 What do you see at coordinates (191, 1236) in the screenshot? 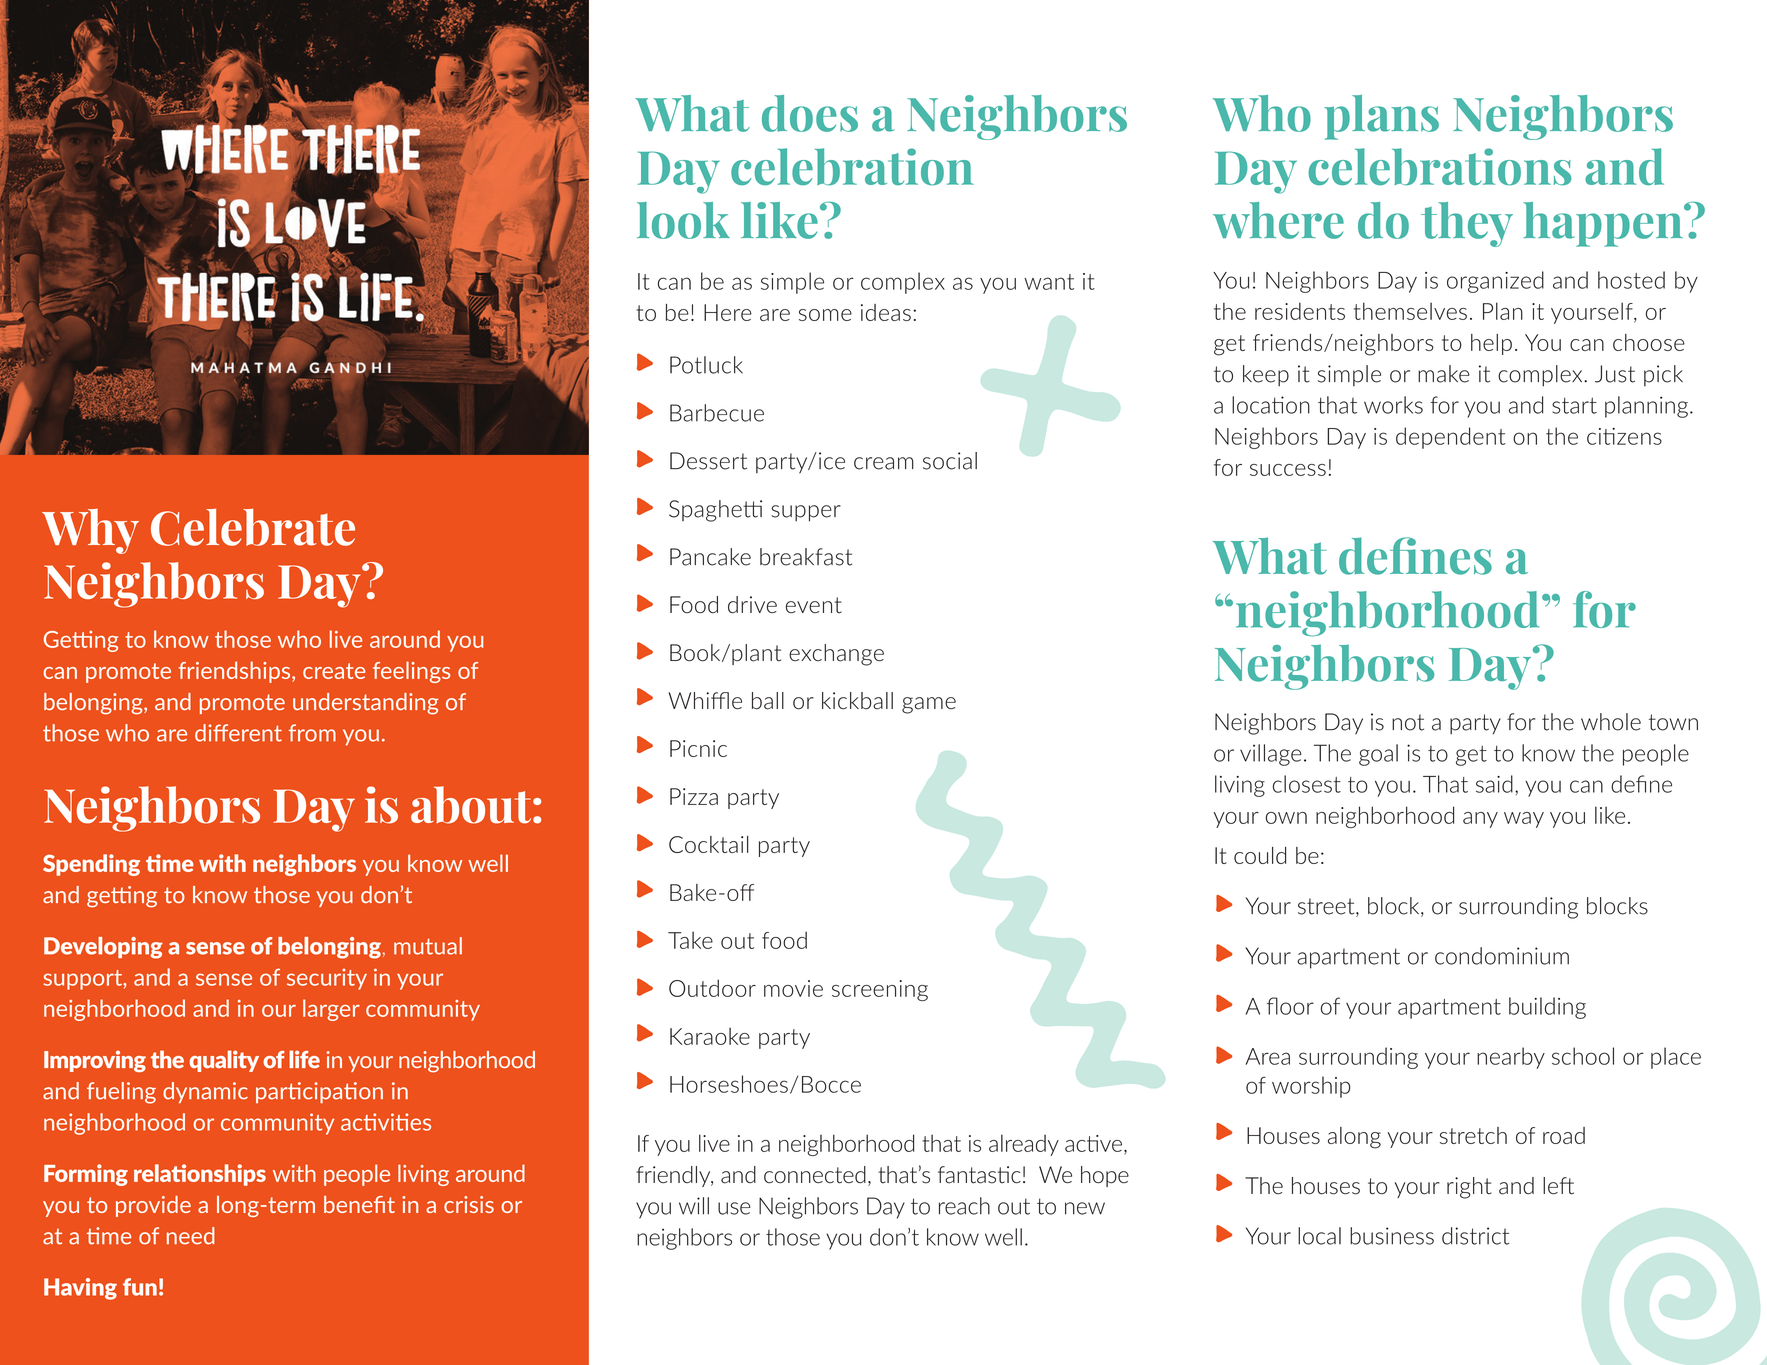
I see `need` at bounding box center [191, 1236].
